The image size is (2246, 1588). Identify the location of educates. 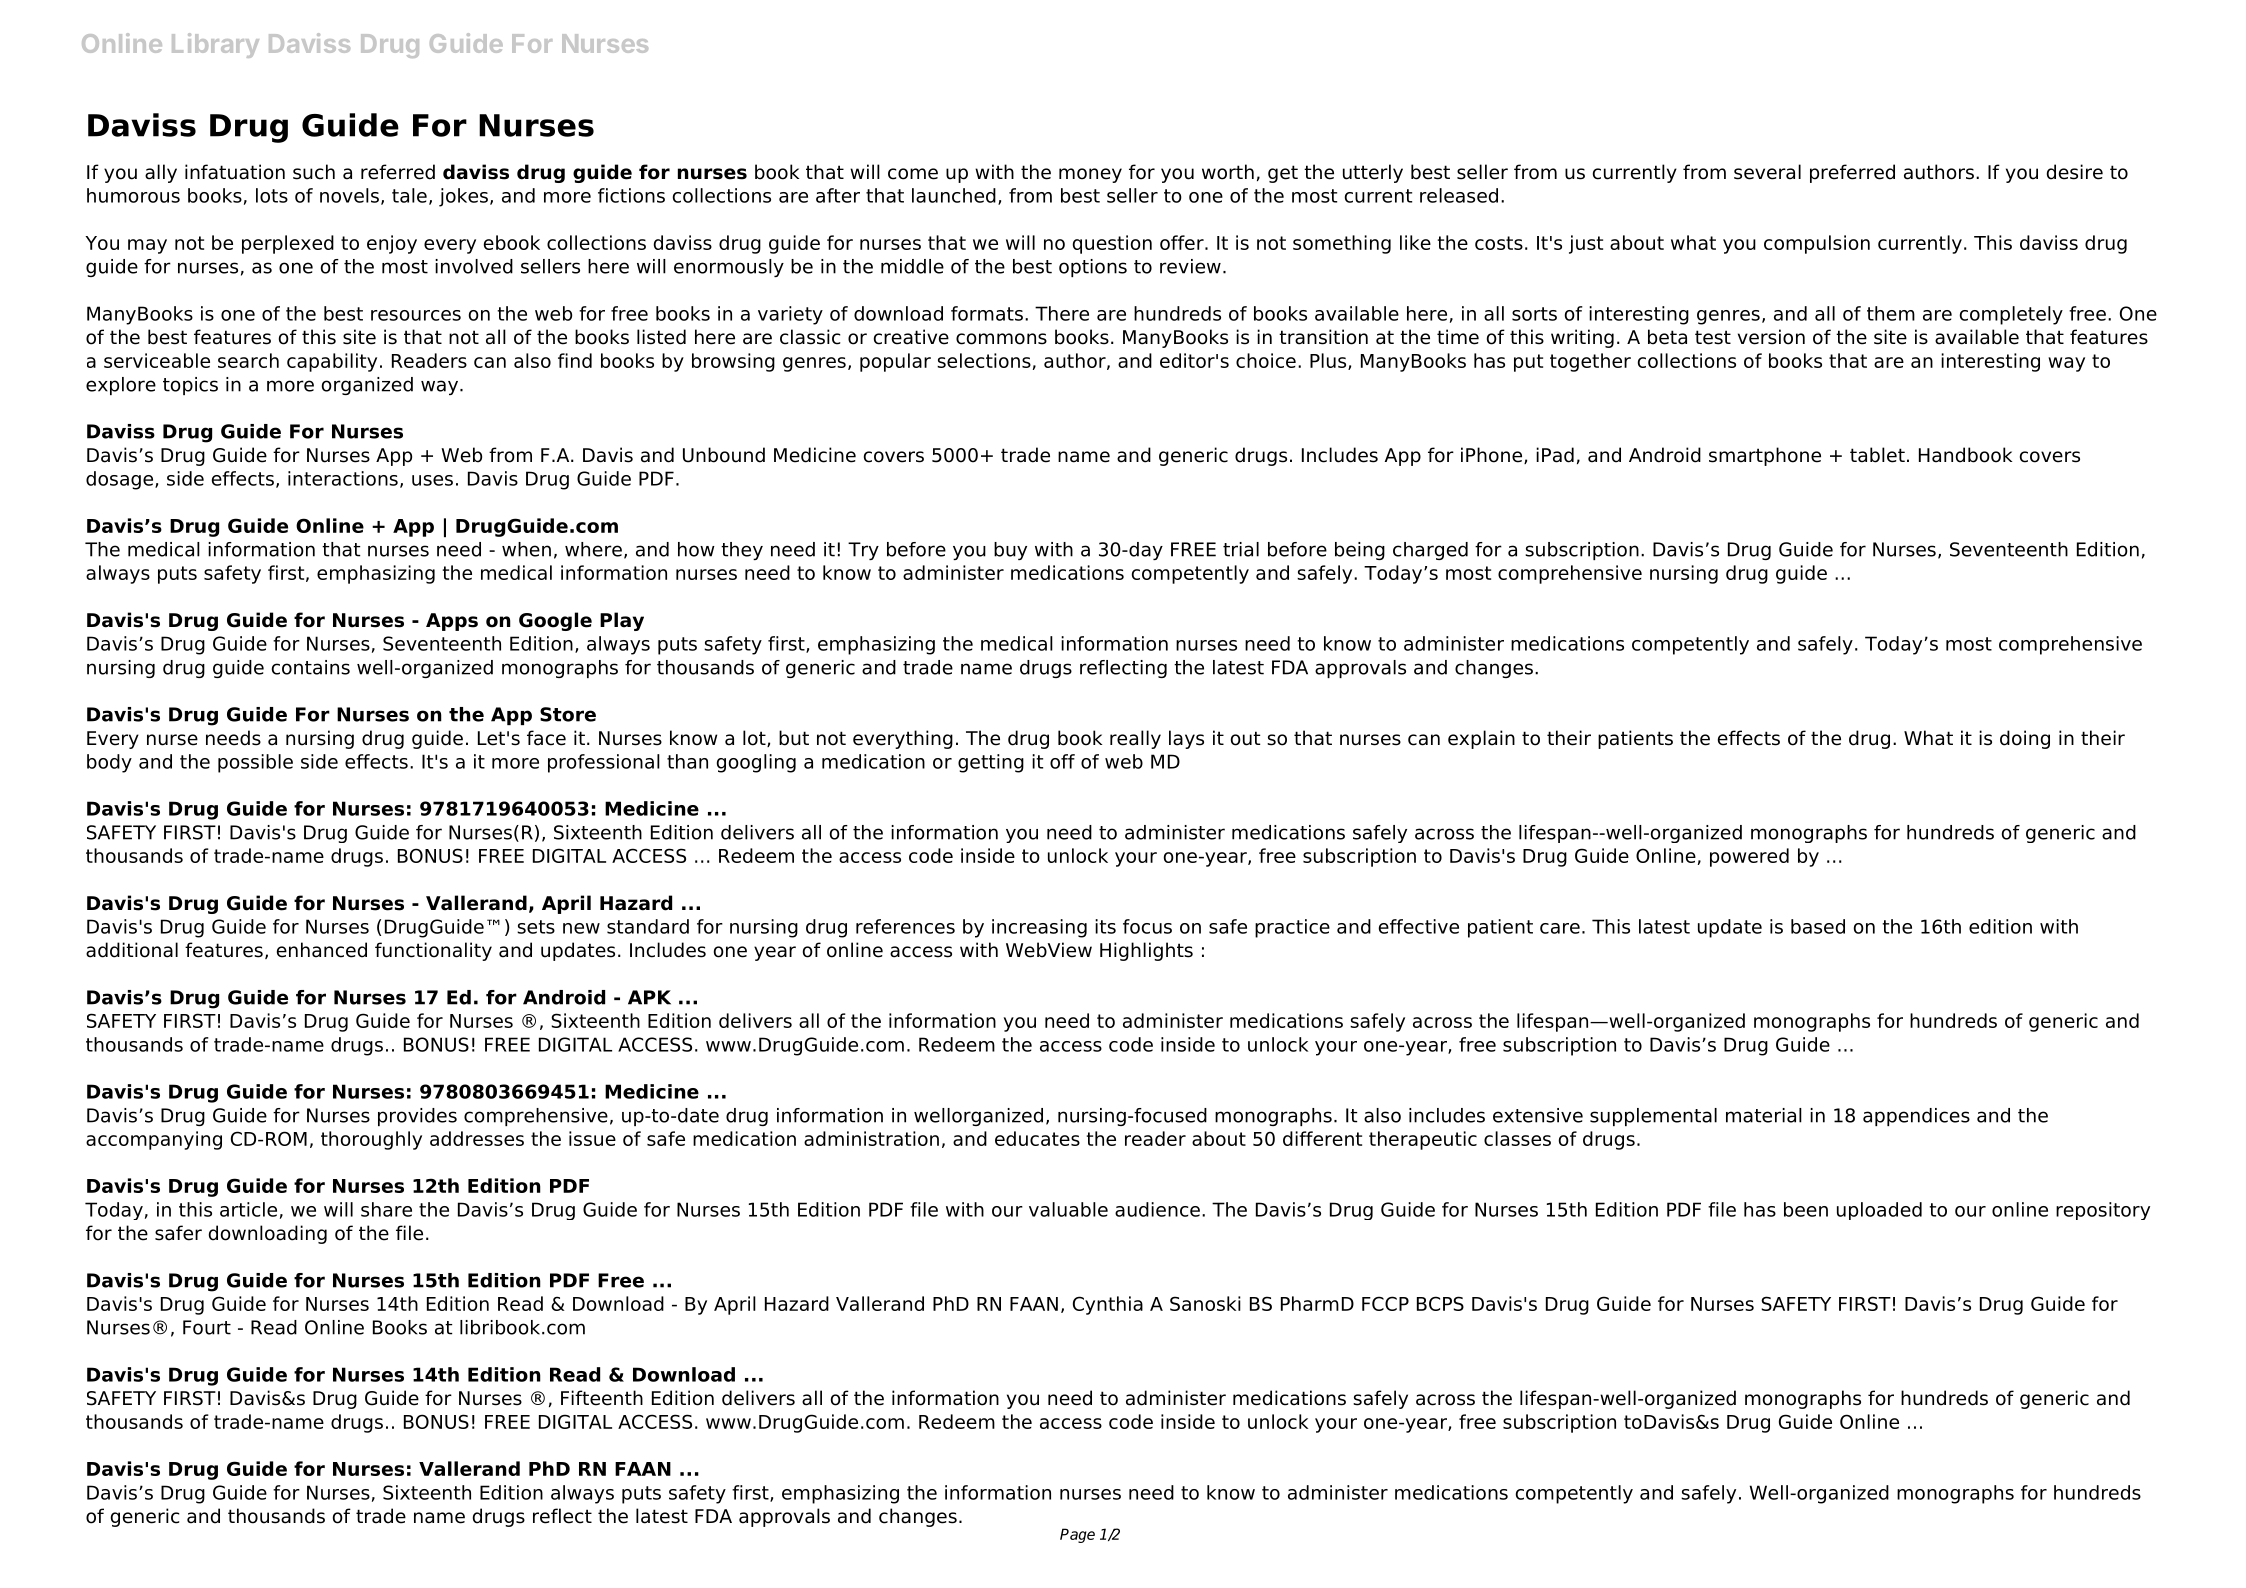
(1037, 1138).
